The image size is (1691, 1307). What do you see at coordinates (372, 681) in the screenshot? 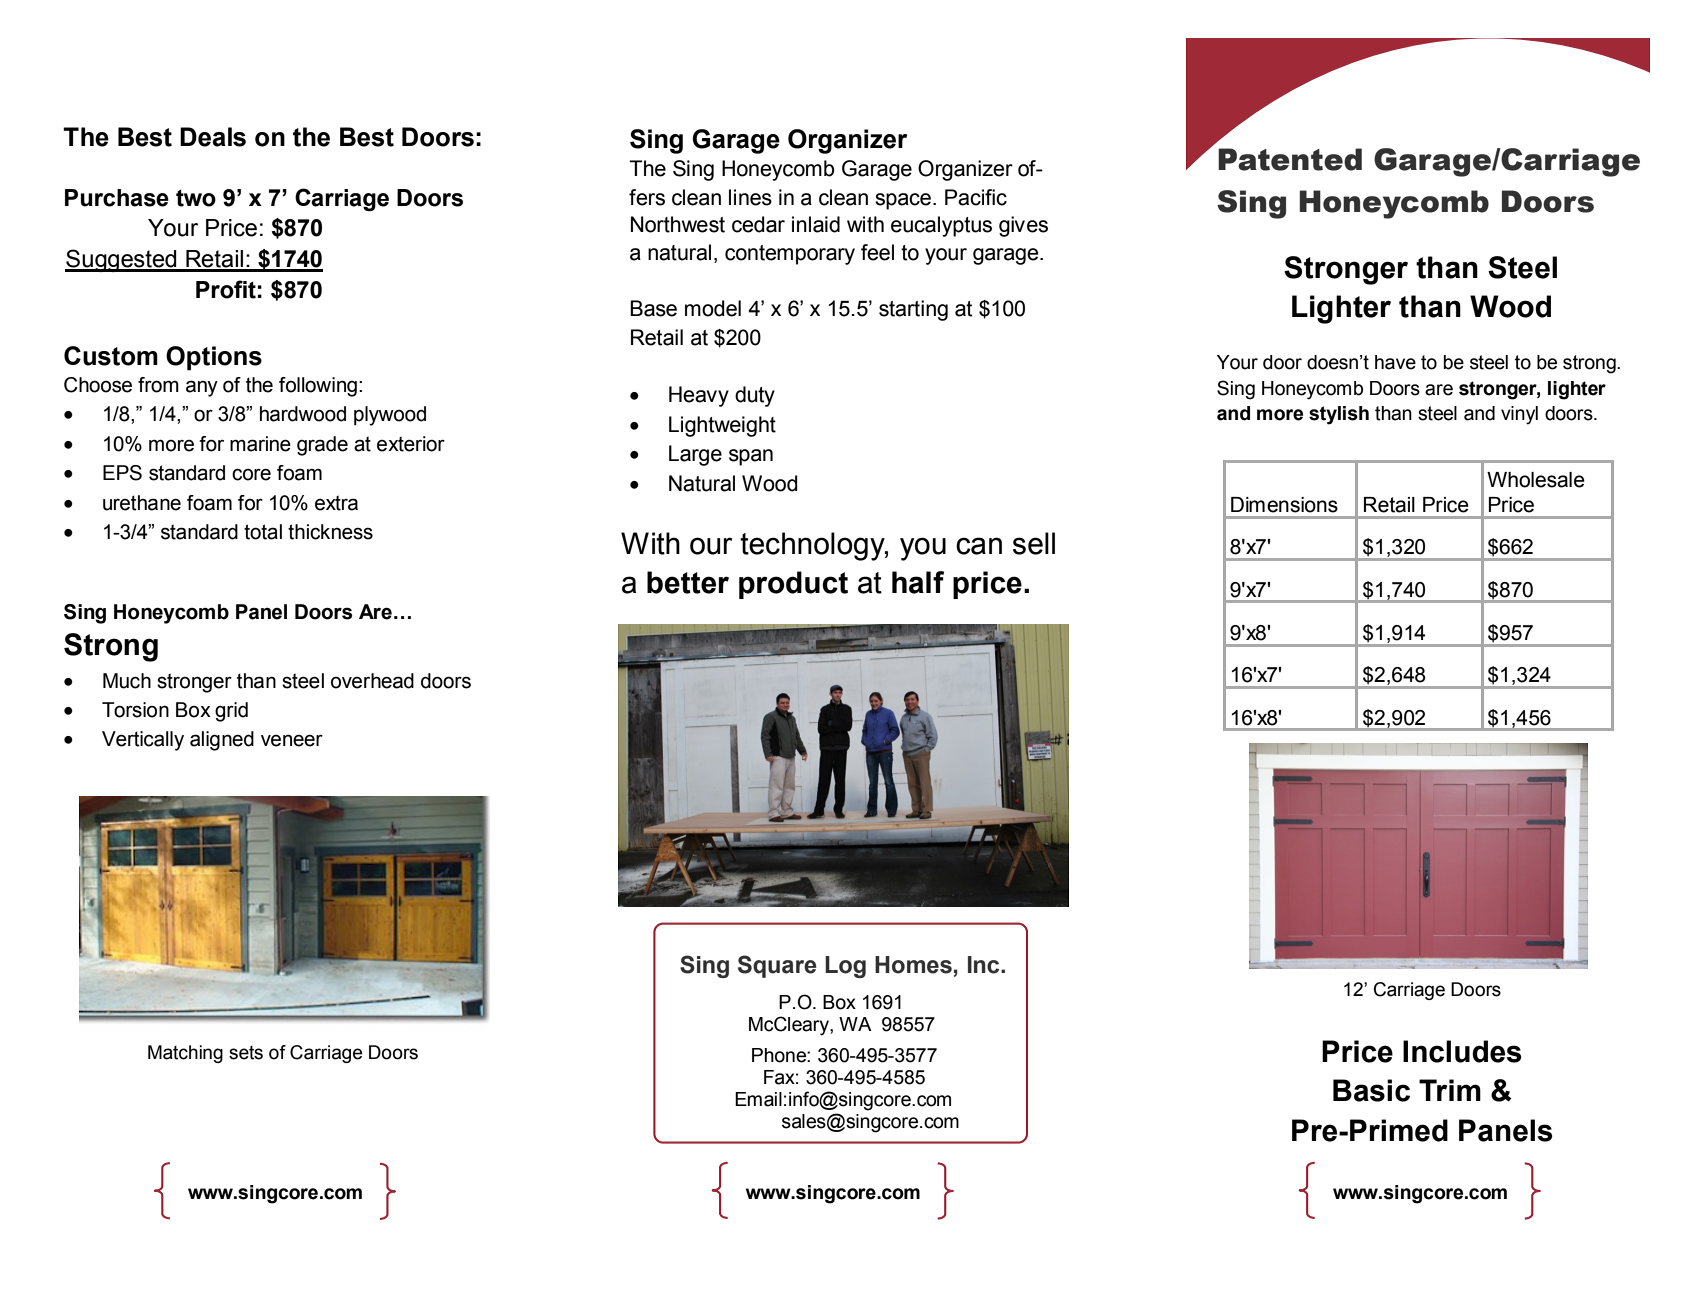
I see `overhead` at bounding box center [372, 681].
